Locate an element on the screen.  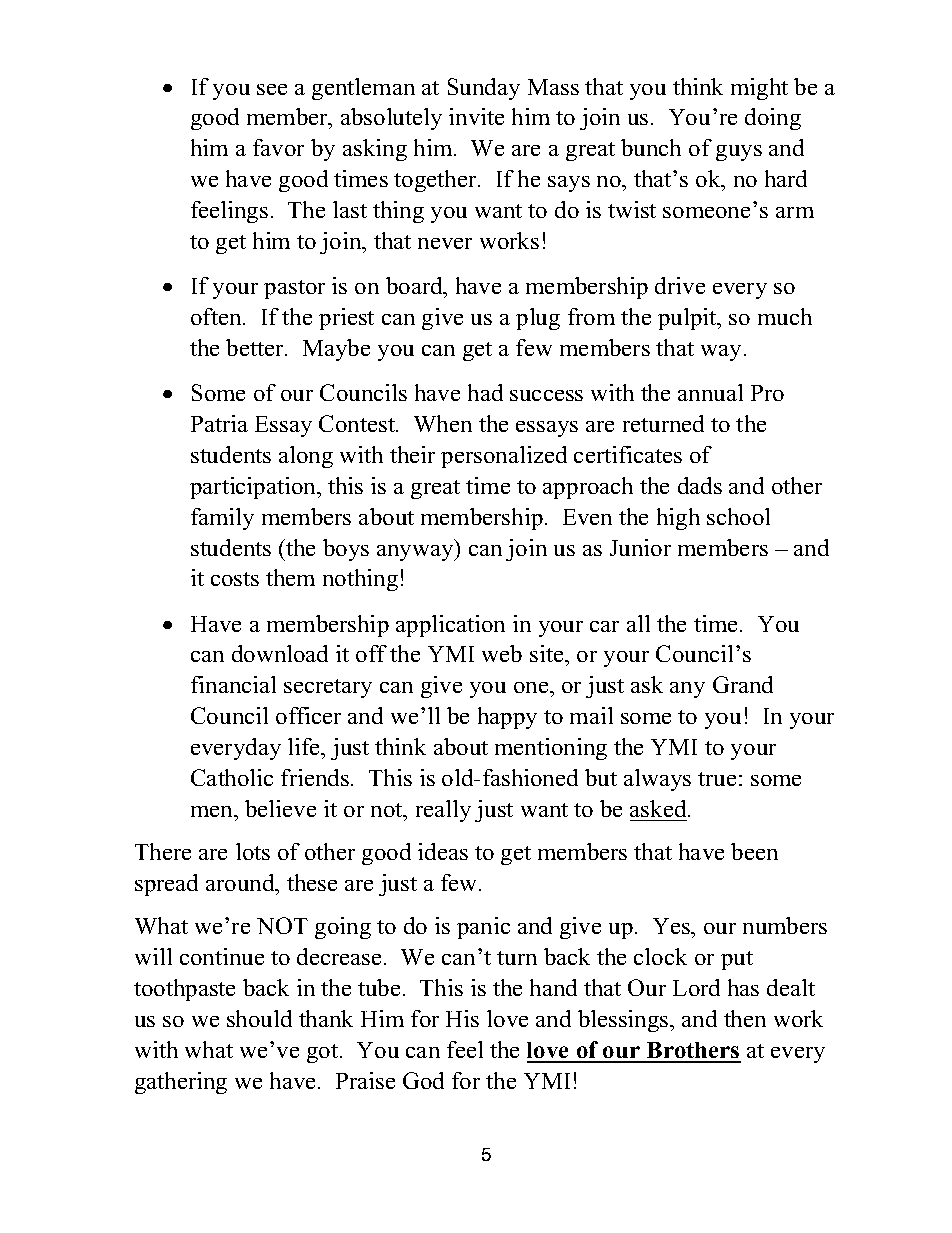
Catholic is located at coordinates (232, 777).
